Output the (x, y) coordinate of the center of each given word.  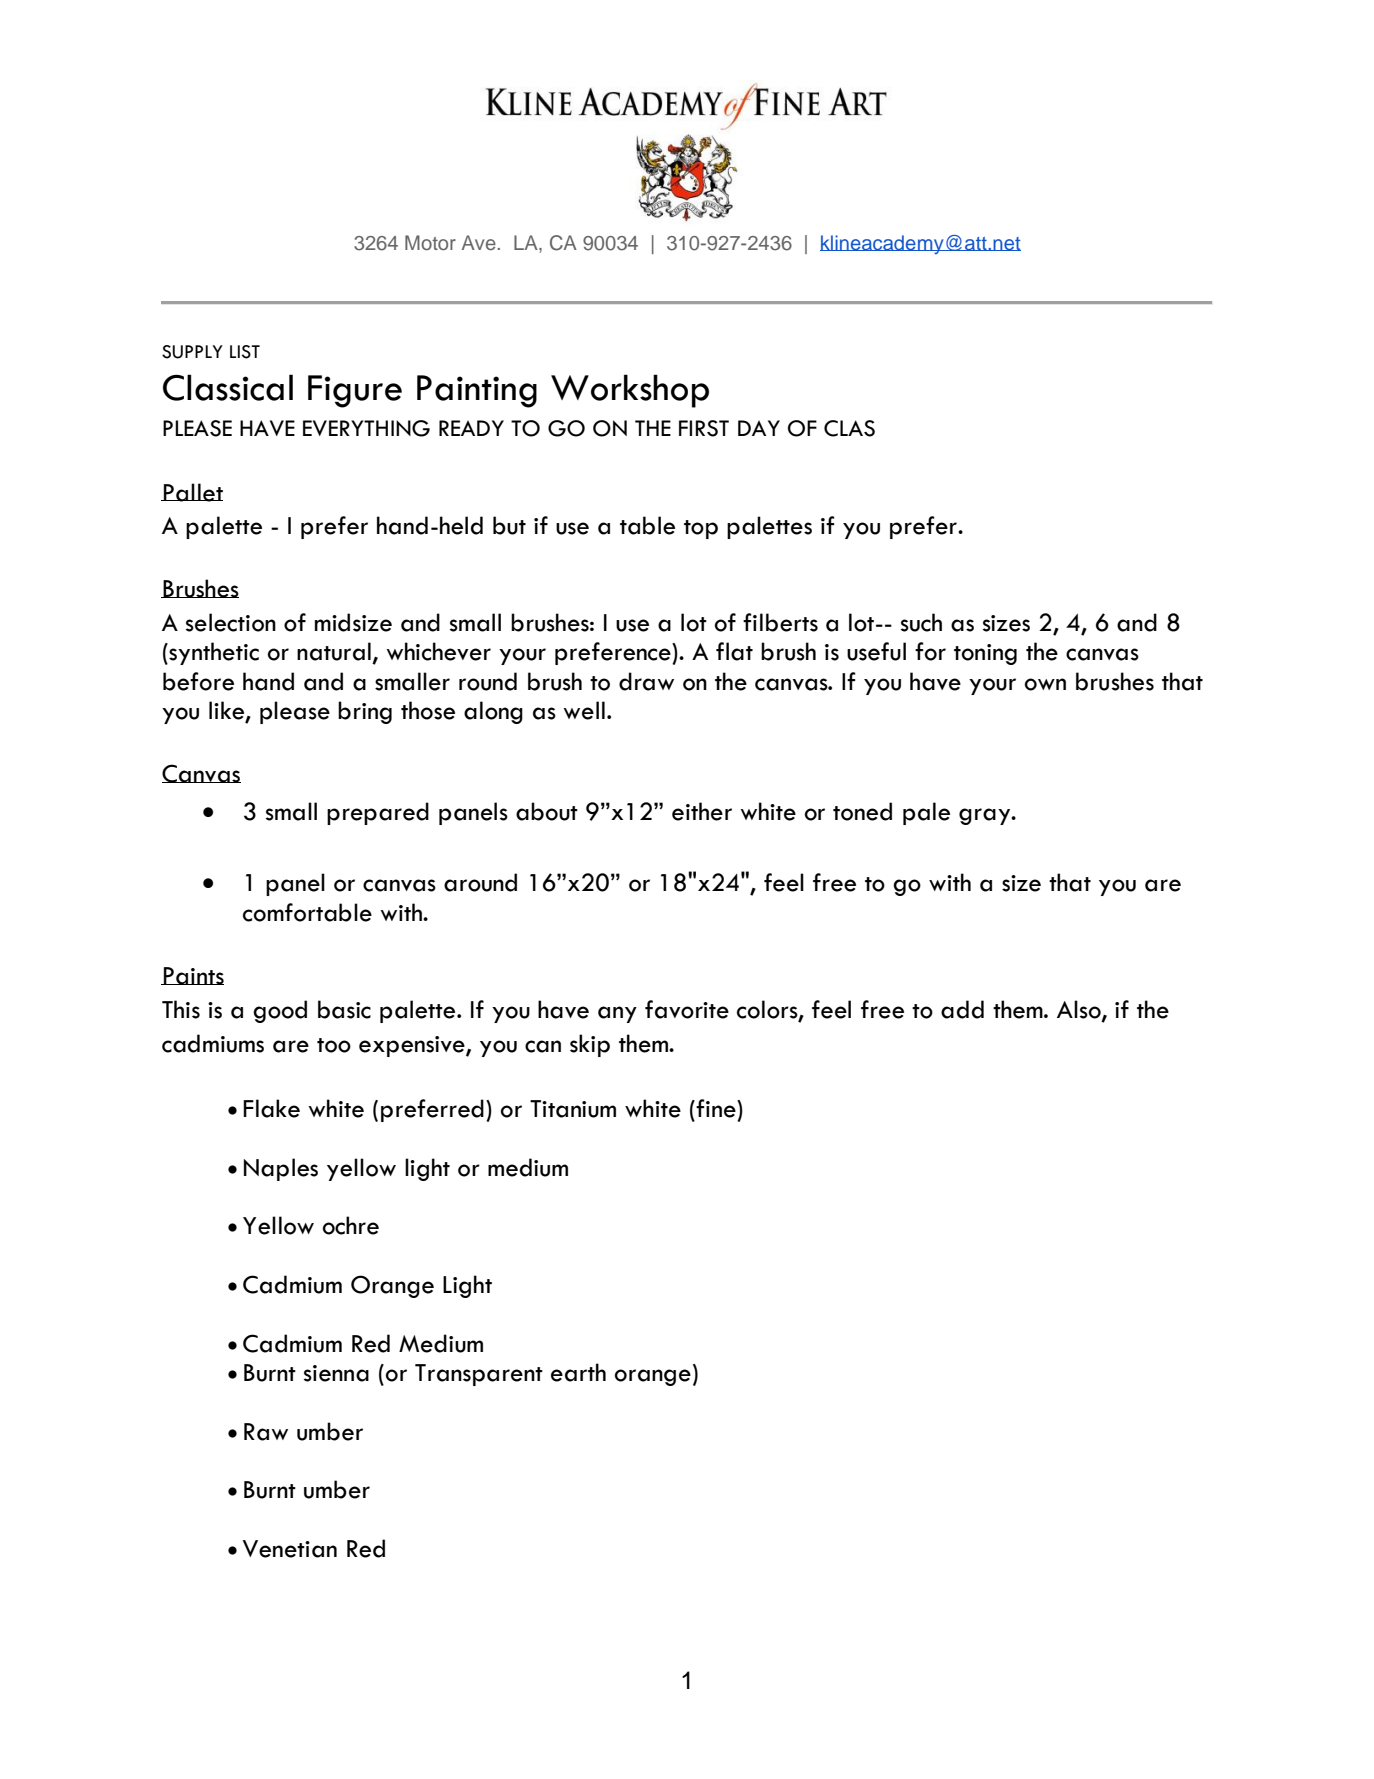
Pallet (192, 492)
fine (717, 1108)
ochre (351, 1225)
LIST (245, 352)
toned (862, 811)
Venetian (289, 1549)
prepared (378, 813)
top (701, 529)
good (280, 1011)
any (617, 1014)
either (702, 811)
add (962, 1009)
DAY (759, 428)
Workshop (630, 391)
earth (578, 1372)
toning (985, 654)
